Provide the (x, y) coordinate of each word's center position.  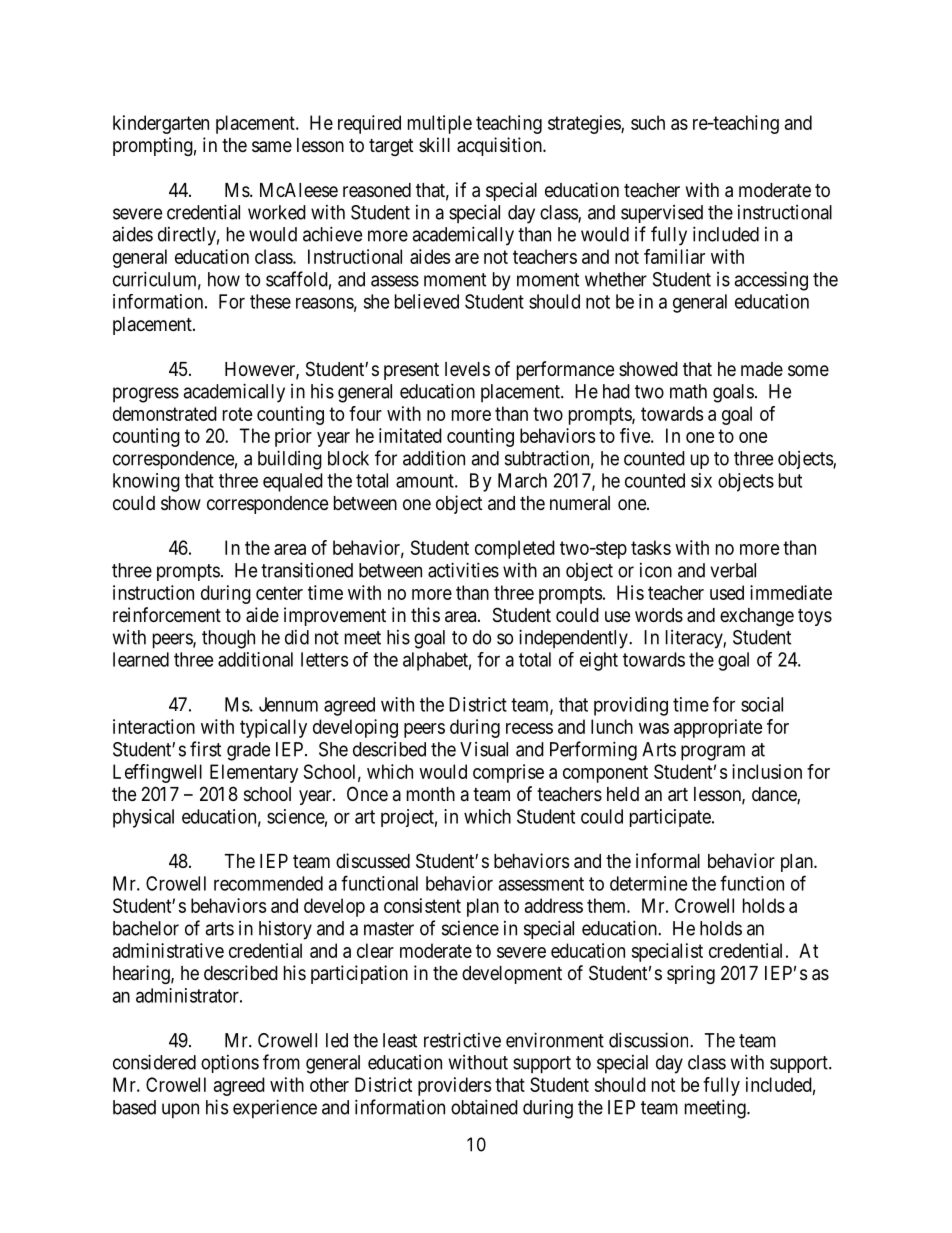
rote (238, 414)
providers (454, 1086)
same (272, 147)
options (230, 1064)
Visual (484, 749)
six (701, 480)
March (522, 480)
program (713, 753)
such (648, 122)
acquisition (500, 146)
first (205, 749)
